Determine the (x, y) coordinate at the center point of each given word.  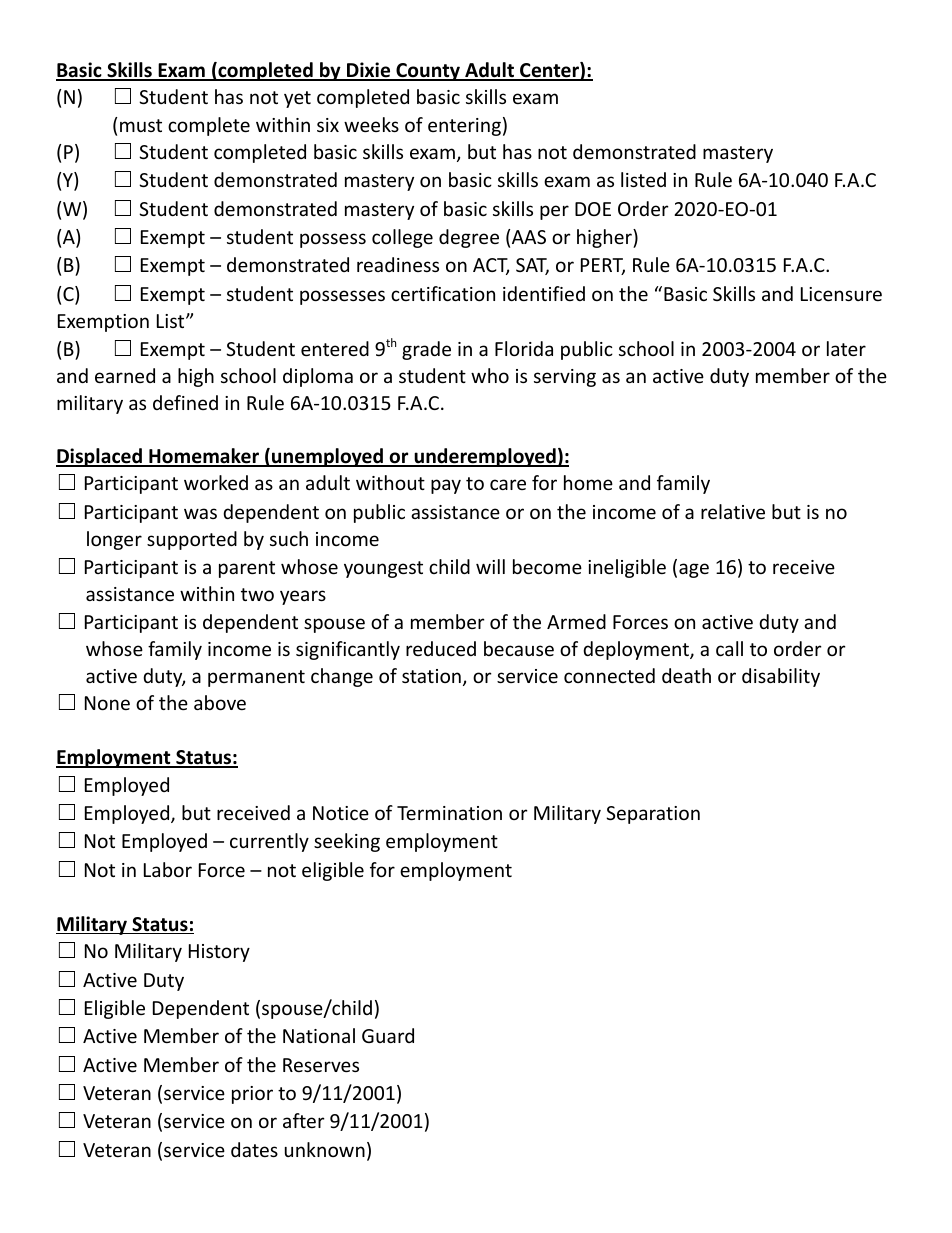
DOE (593, 209)
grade (426, 350)
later (846, 348)
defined (185, 402)
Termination (449, 813)
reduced (441, 648)
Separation (653, 815)
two (257, 594)
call (729, 648)
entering (464, 127)
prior (252, 1095)
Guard (388, 1035)
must (141, 125)
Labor (168, 869)
